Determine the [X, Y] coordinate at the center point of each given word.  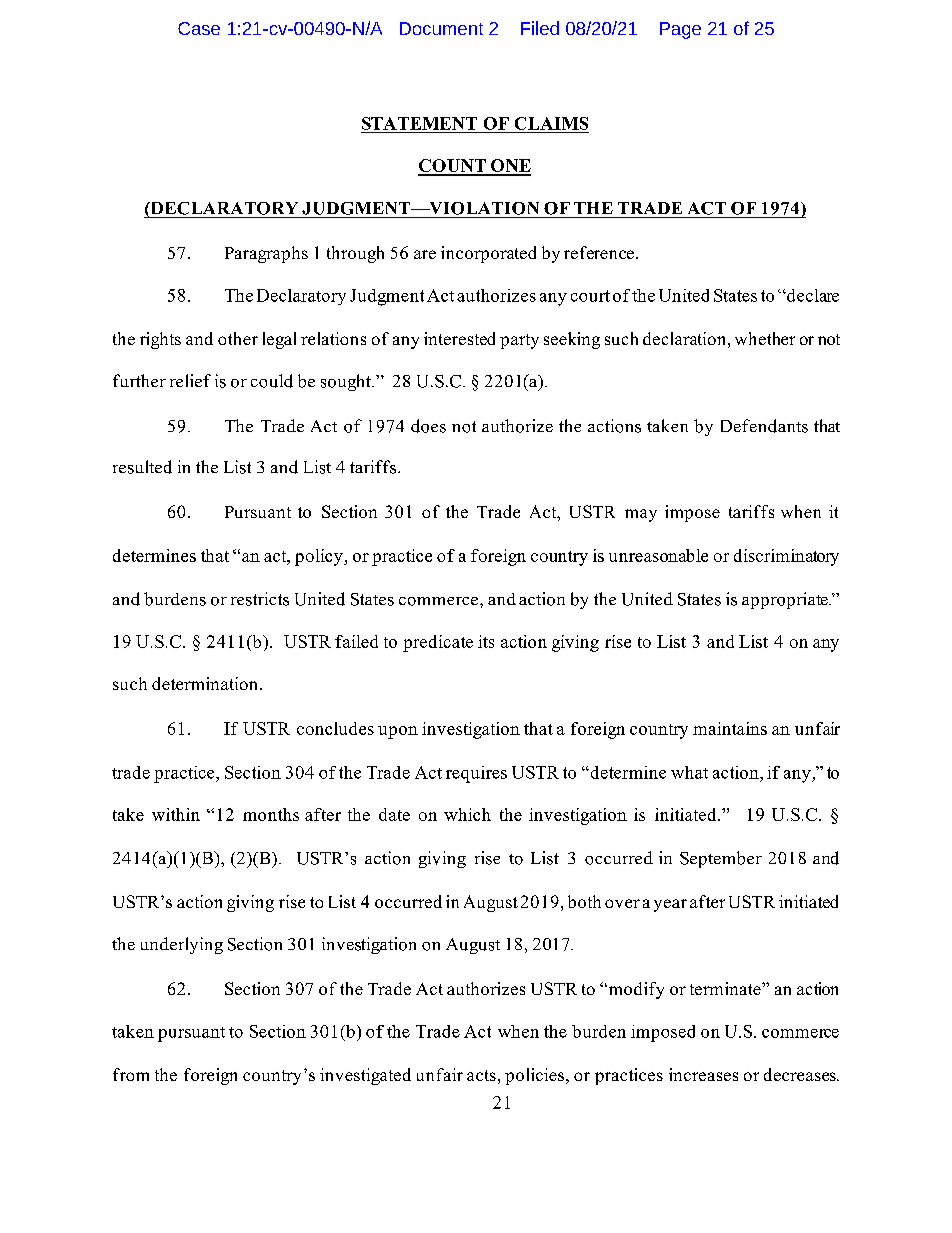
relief [190, 380]
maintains [730, 728]
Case [199, 28]
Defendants [764, 426]
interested [459, 338]
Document [441, 28]
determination [206, 683]
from [131, 1074]
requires [476, 774]
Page [680, 30]
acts [481, 1075]
